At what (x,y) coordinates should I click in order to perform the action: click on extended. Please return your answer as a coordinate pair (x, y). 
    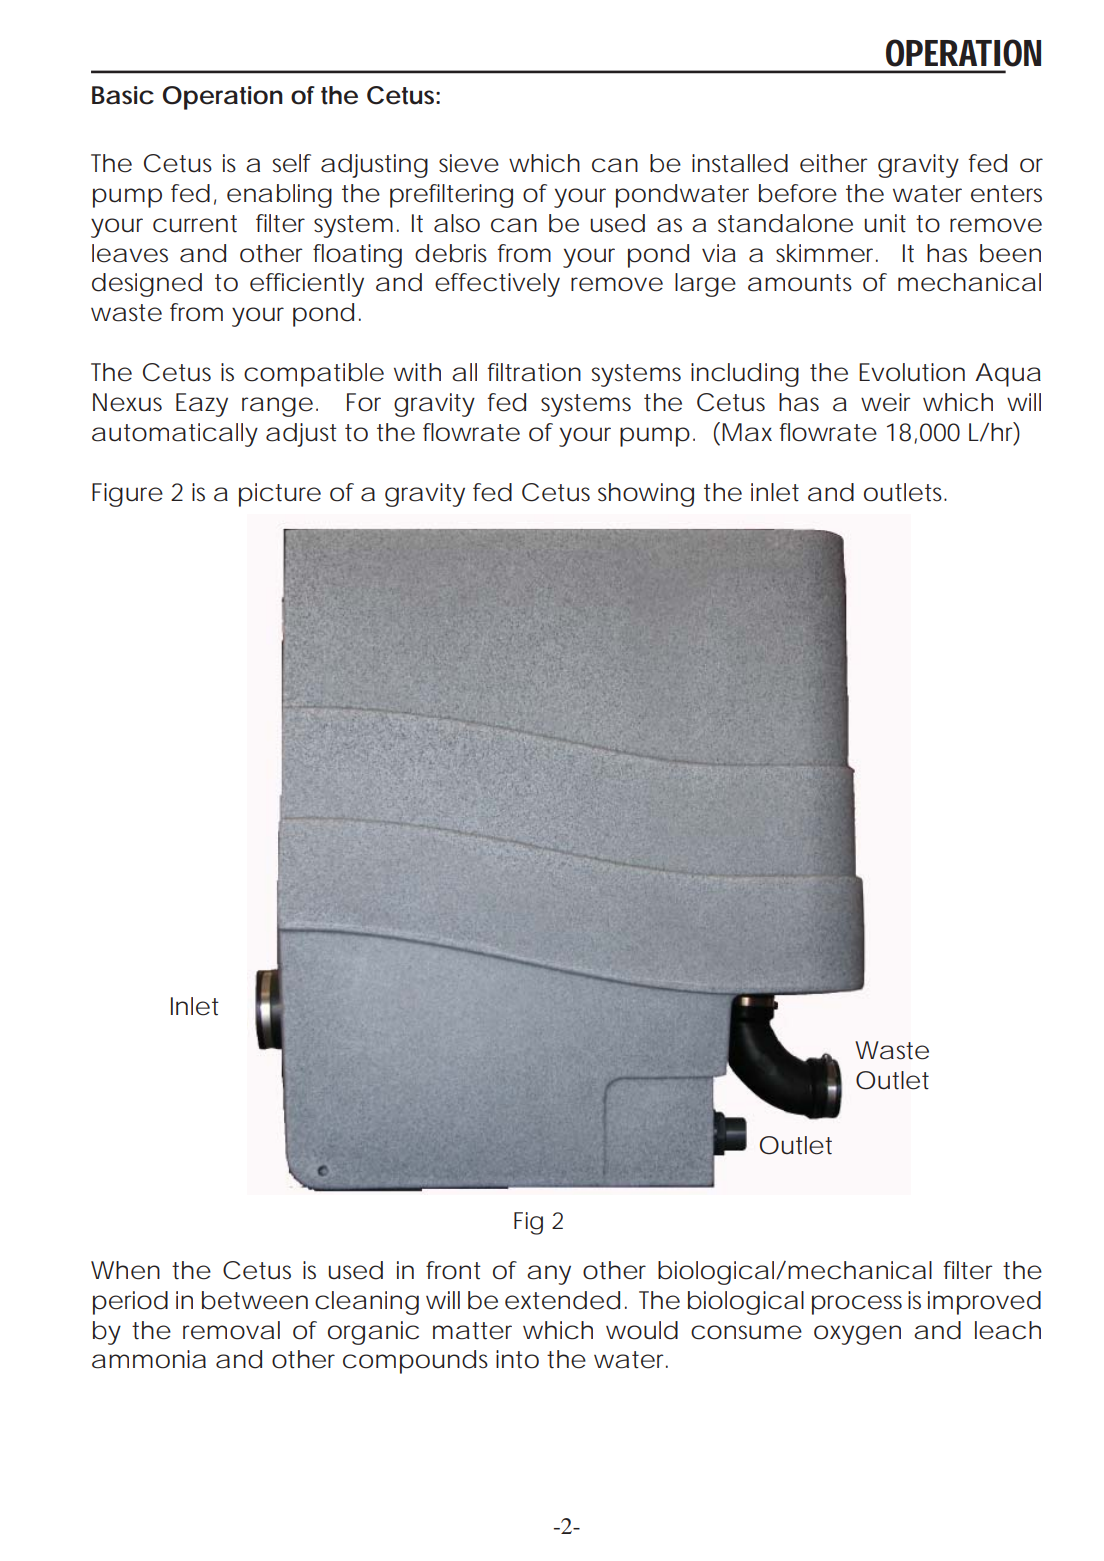
    Looking at the image, I should click on (562, 1300).
